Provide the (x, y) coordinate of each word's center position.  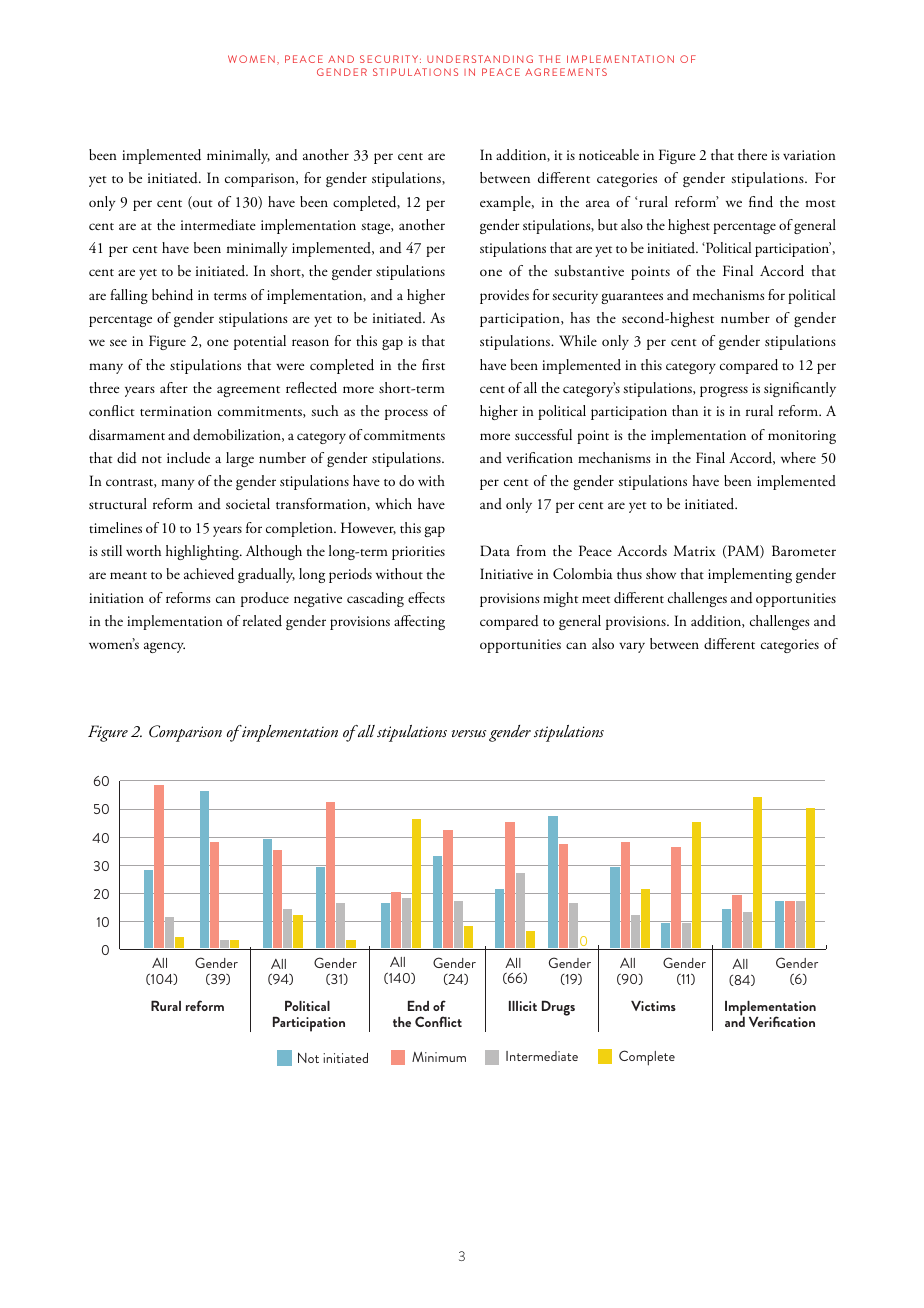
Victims (653, 1006)
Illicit (523, 1006)
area (598, 203)
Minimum (439, 1056)
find (761, 202)
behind (172, 295)
